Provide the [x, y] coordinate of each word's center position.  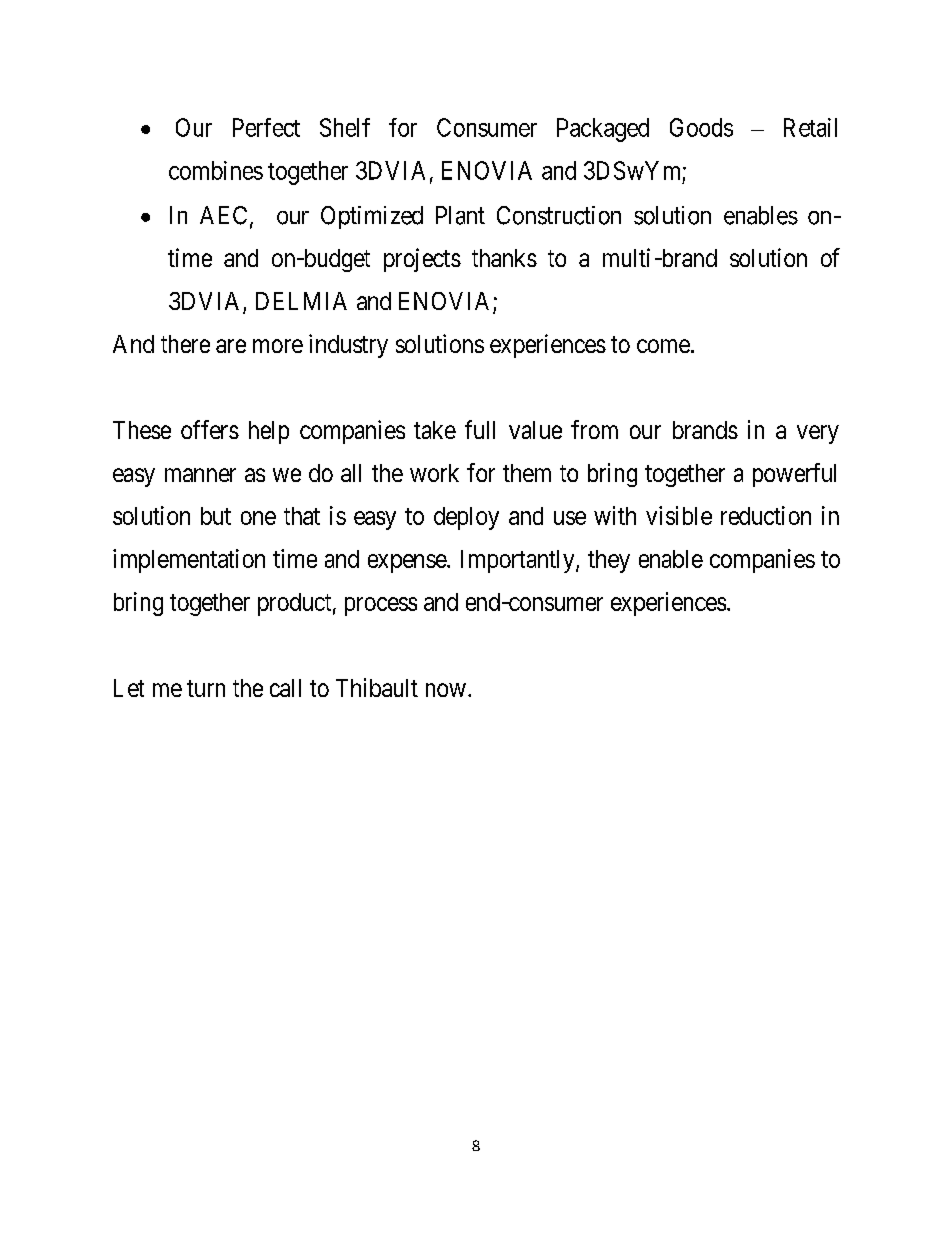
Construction [559, 215]
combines [216, 170]
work [434, 473]
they [609, 561]
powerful [794, 475]
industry [348, 346]
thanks [504, 258]
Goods [701, 127]
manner [200, 475]
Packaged [603, 130]
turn [206, 688]
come [663, 346]
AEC [223, 215]
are [231, 346]
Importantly [519, 561]
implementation [189, 561]
